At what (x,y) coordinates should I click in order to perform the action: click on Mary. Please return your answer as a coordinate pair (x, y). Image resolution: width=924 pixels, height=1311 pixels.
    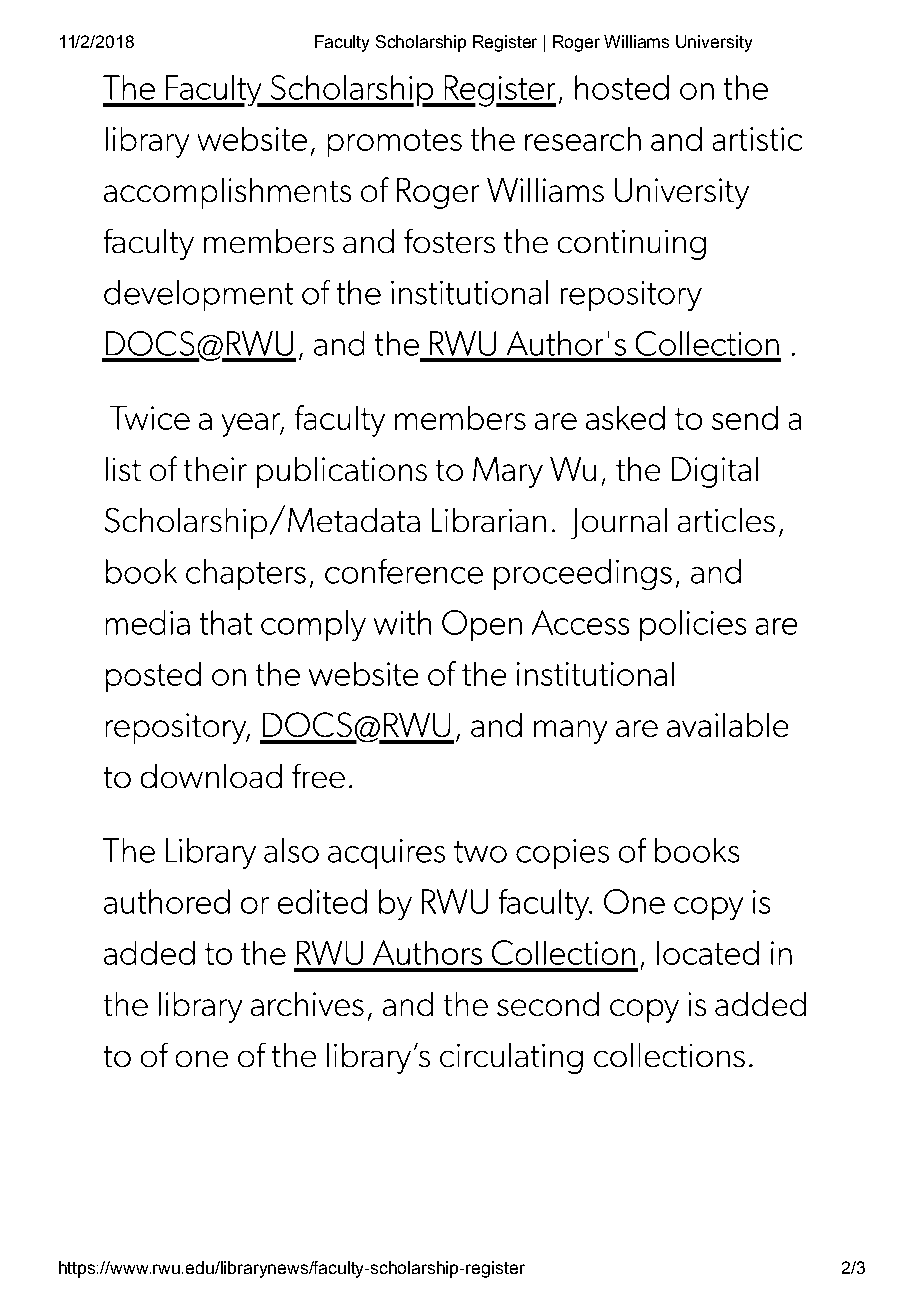
    Looking at the image, I should click on (508, 472).
